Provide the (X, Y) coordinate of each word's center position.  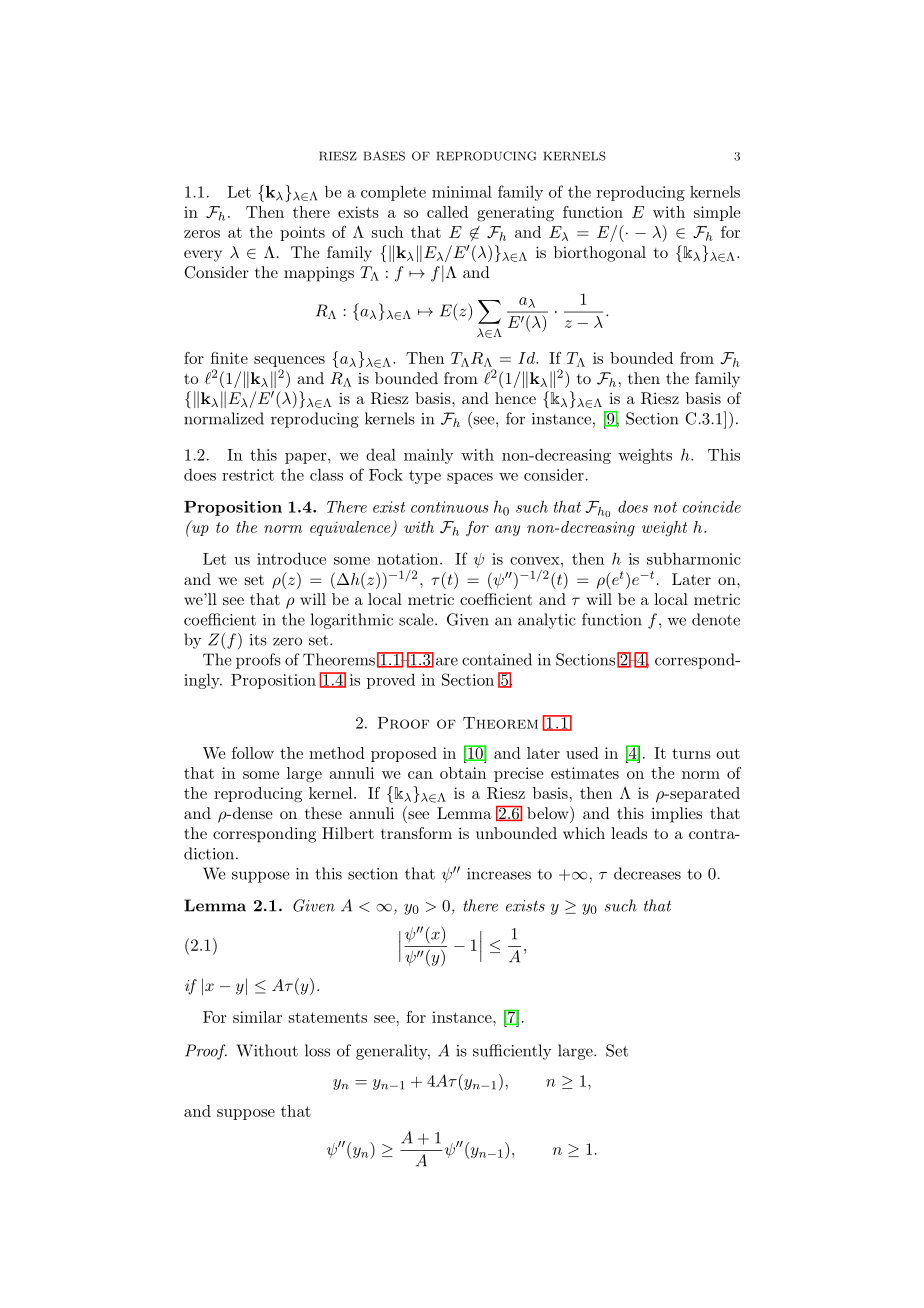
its (258, 640)
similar (257, 1017)
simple (717, 213)
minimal (462, 191)
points (302, 233)
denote (716, 619)
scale (417, 619)
